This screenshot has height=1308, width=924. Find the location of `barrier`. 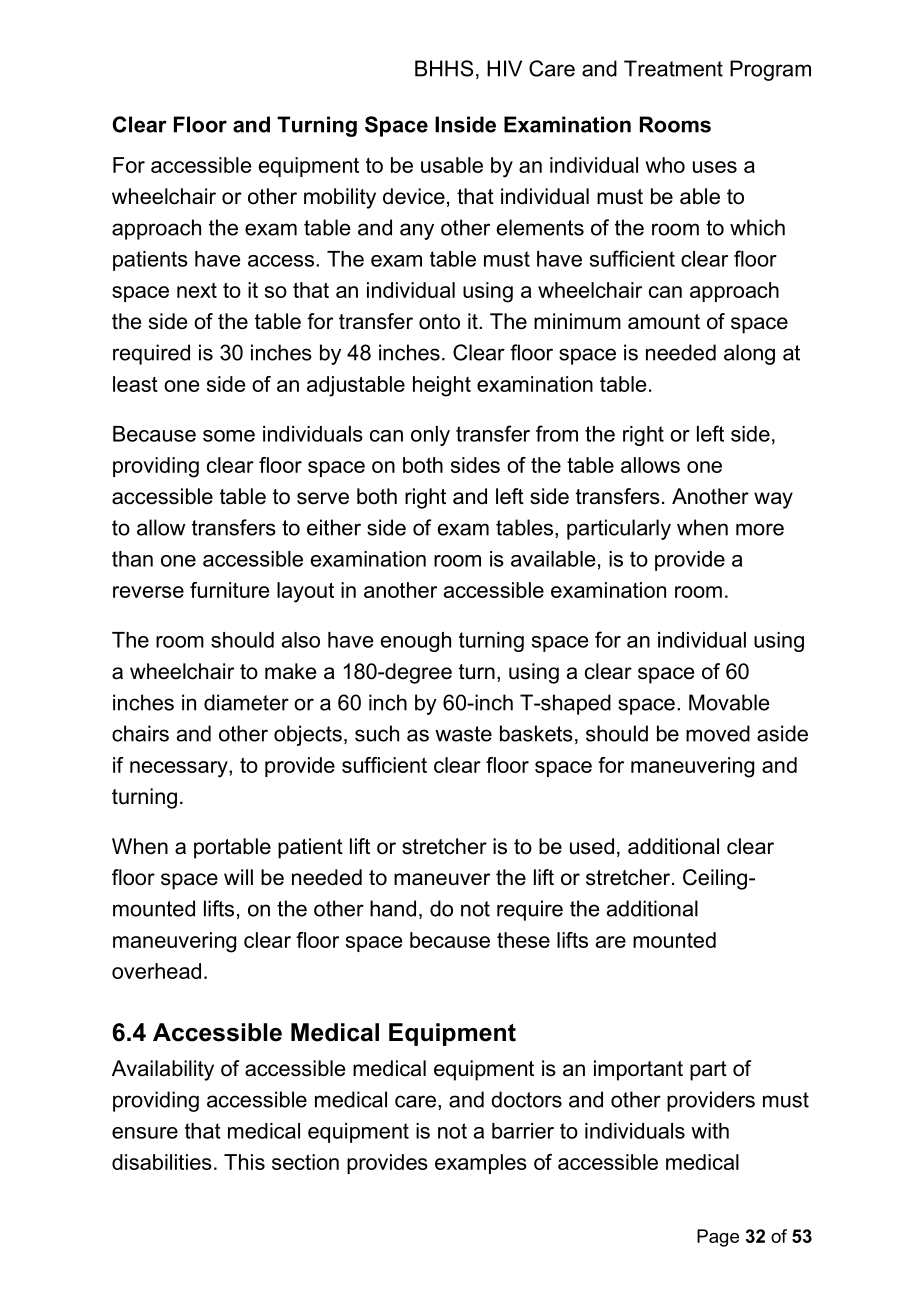

barrier is located at coordinates (523, 1131).
